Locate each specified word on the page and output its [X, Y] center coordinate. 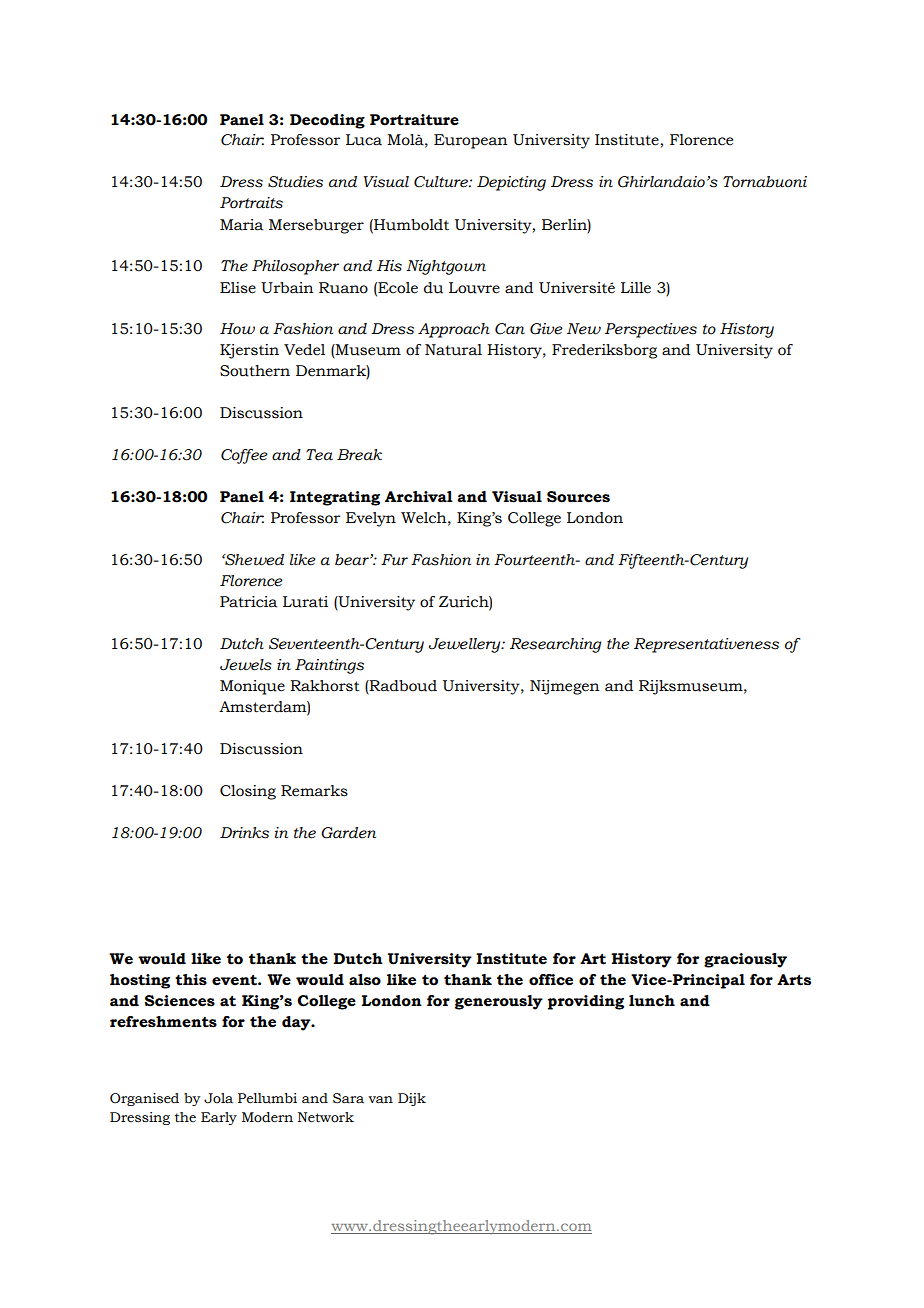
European [470, 141]
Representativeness [706, 645]
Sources [578, 497]
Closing [248, 792]
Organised [144, 1099]
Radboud [402, 687]
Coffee [244, 456]
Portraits [251, 203]
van [380, 1100]
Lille [636, 288]
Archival [419, 497]
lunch [652, 1001]
